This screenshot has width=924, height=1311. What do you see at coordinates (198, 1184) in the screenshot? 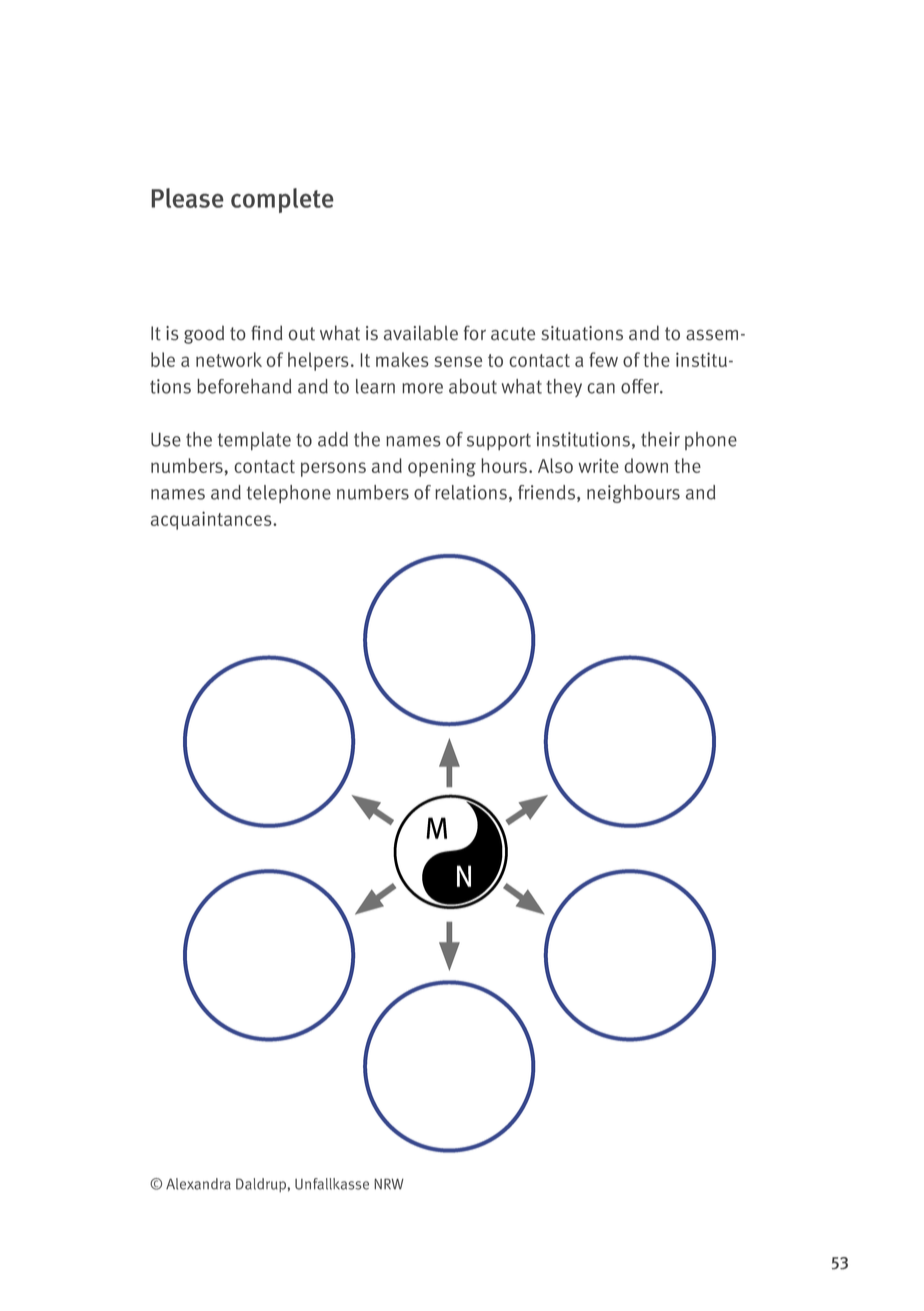
I see `Alexandra` at bounding box center [198, 1184].
